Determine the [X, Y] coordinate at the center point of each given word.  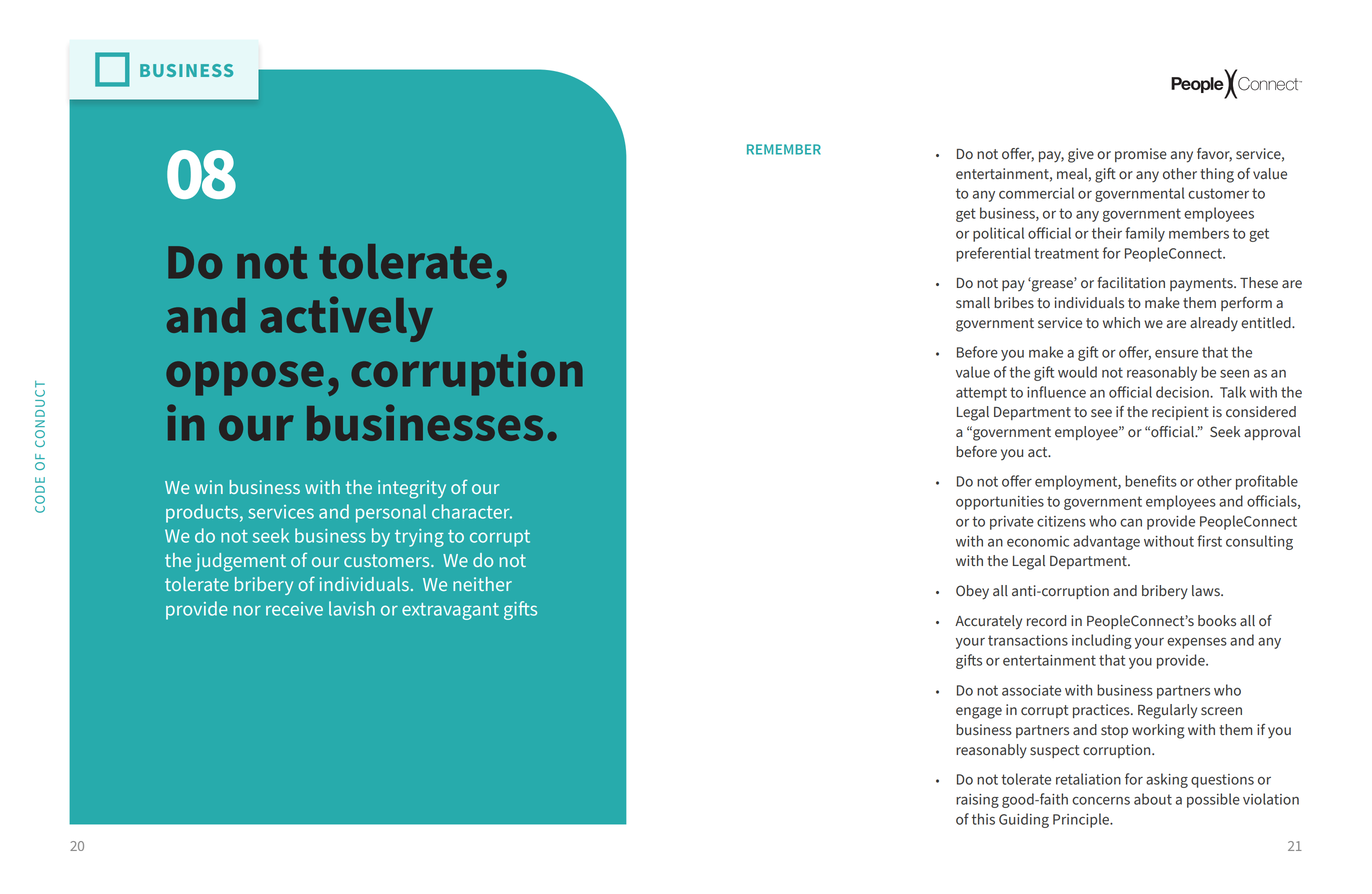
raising [977, 801]
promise [1141, 155]
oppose [245, 378]
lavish [352, 608]
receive [294, 609]
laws [1207, 590]
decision [1183, 392]
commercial [1036, 193]
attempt [981, 394]
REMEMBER [784, 149]
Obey [972, 592]
